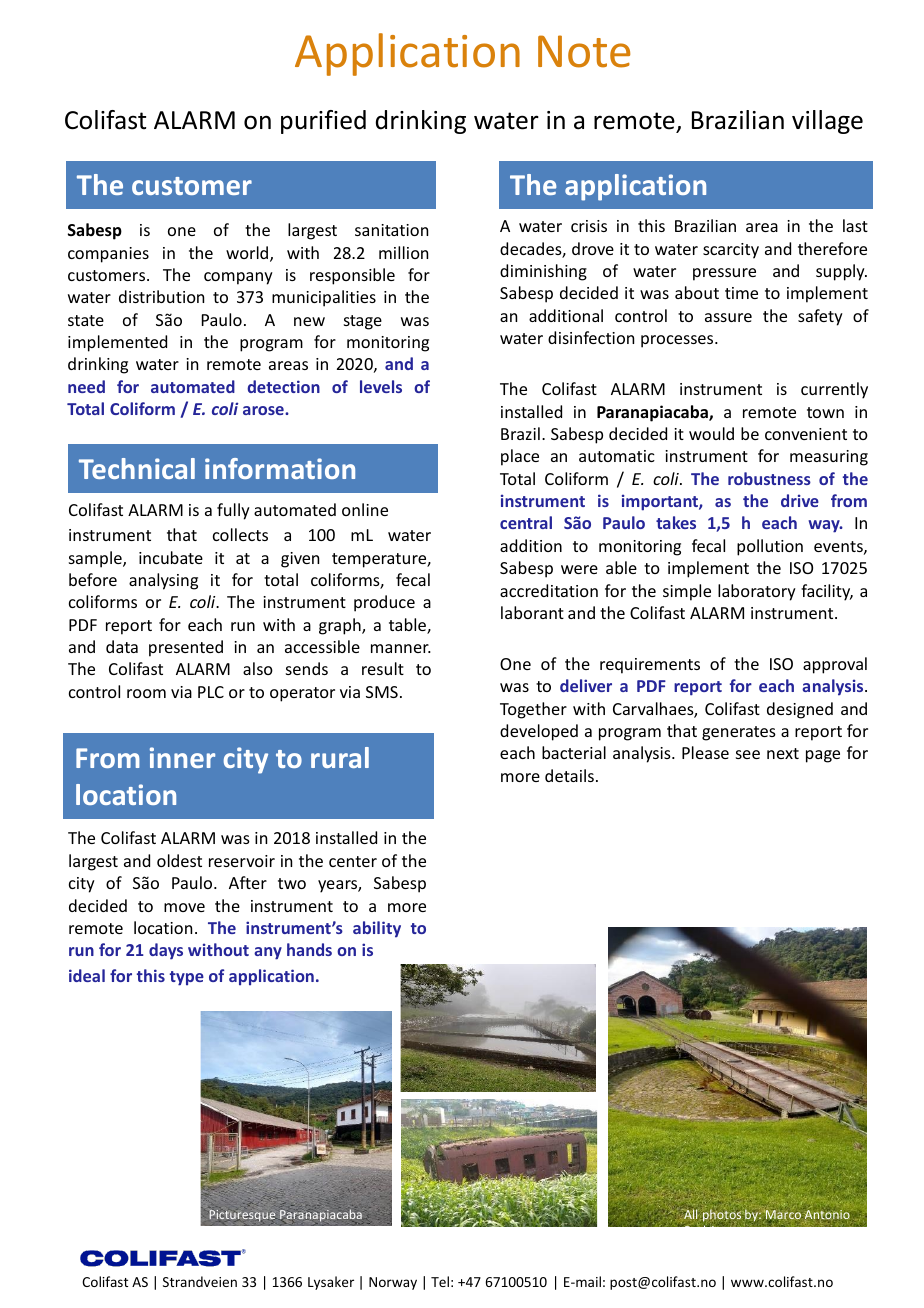 This screenshot has width=924, height=1308. What do you see at coordinates (186, 648) in the screenshot?
I see `presented` at bounding box center [186, 648].
